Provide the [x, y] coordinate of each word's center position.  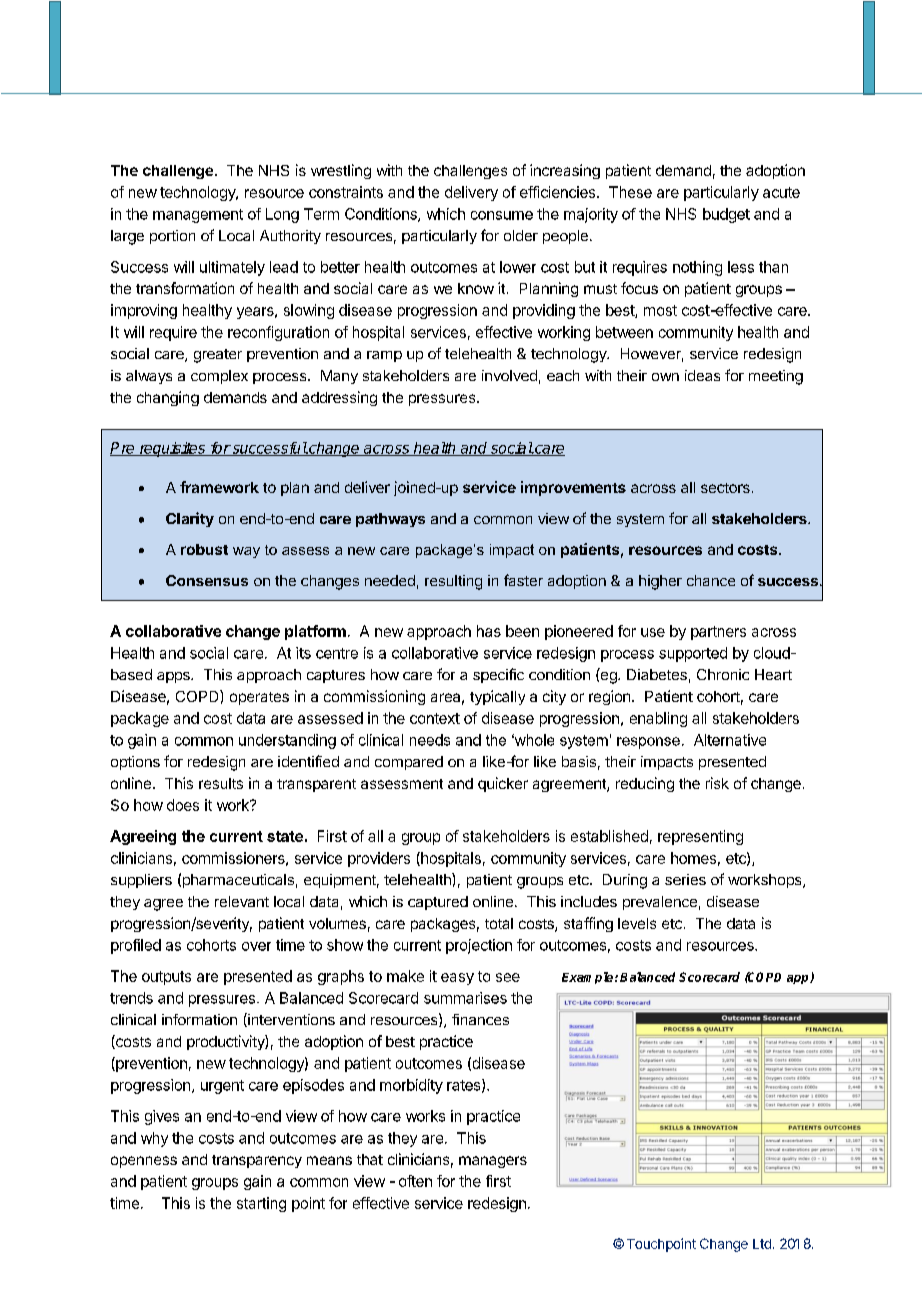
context [435, 718]
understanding [287, 741]
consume [502, 215]
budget [726, 215]
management [198, 216]
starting [261, 1204]
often [415, 1181]
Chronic [723, 674]
